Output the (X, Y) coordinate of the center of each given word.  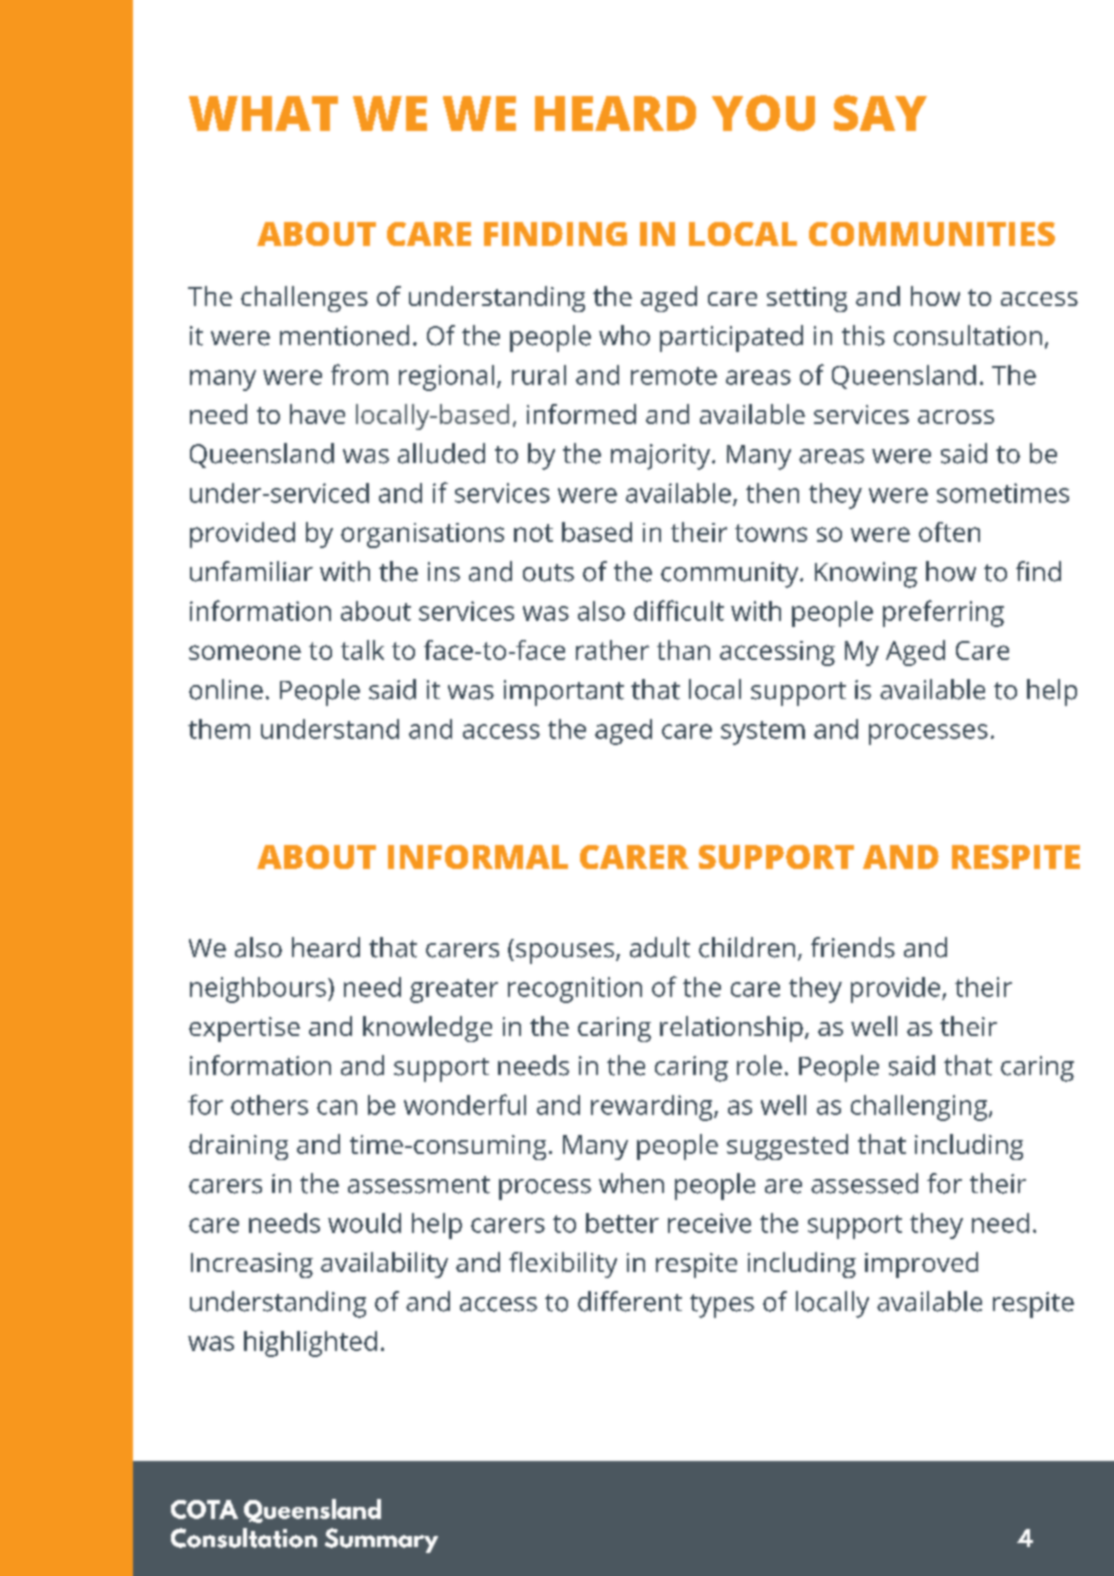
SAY (880, 113)
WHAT (263, 113)
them (219, 729)
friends (853, 947)
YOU (763, 113)
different (630, 1301)
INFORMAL (478, 857)
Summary (381, 1540)
